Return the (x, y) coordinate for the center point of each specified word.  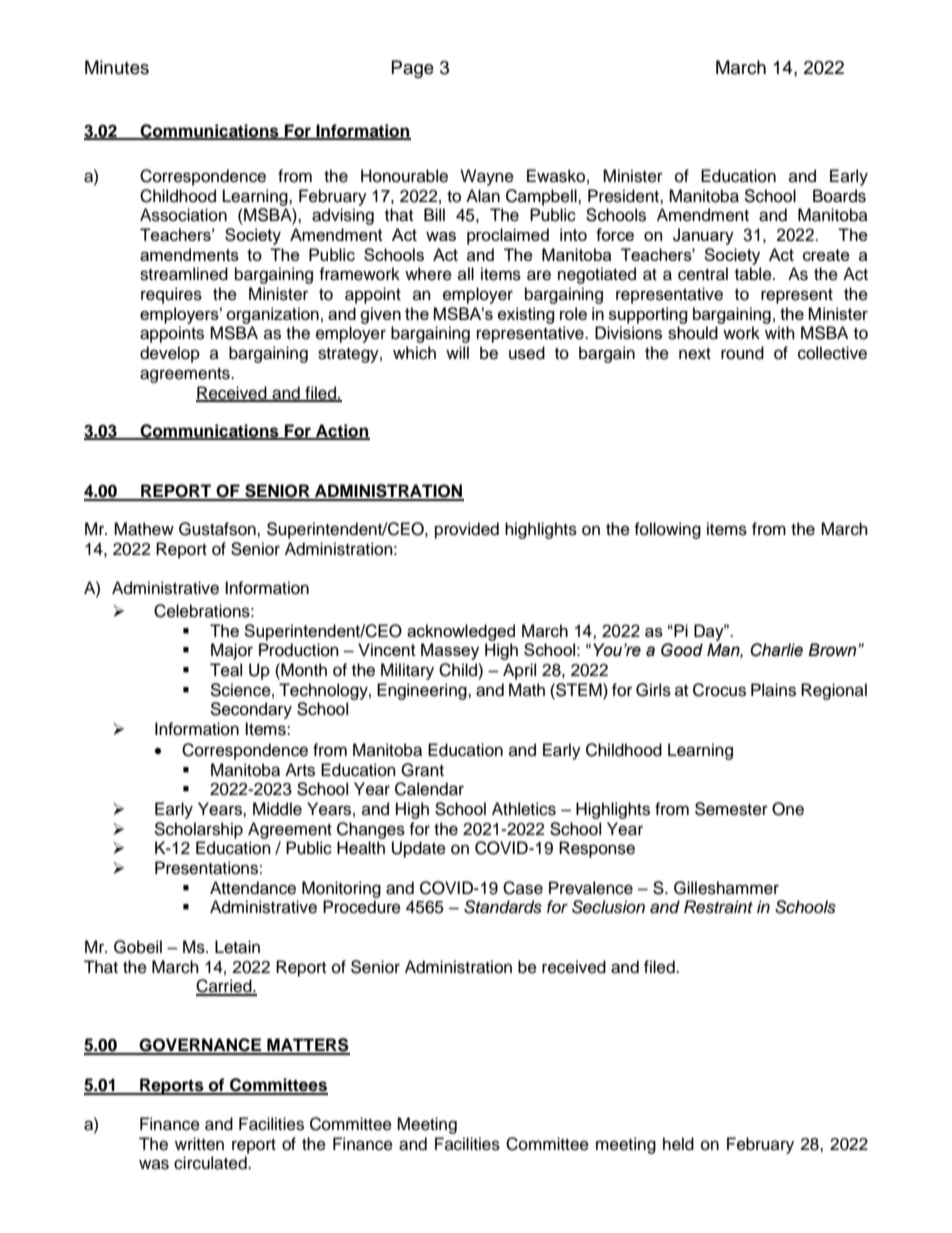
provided (467, 530)
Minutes (117, 67)
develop (170, 354)
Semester (731, 809)
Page (413, 69)
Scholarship (198, 830)
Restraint (718, 907)
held (678, 1144)
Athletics (524, 809)
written (199, 1144)
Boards (839, 196)
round (742, 353)
